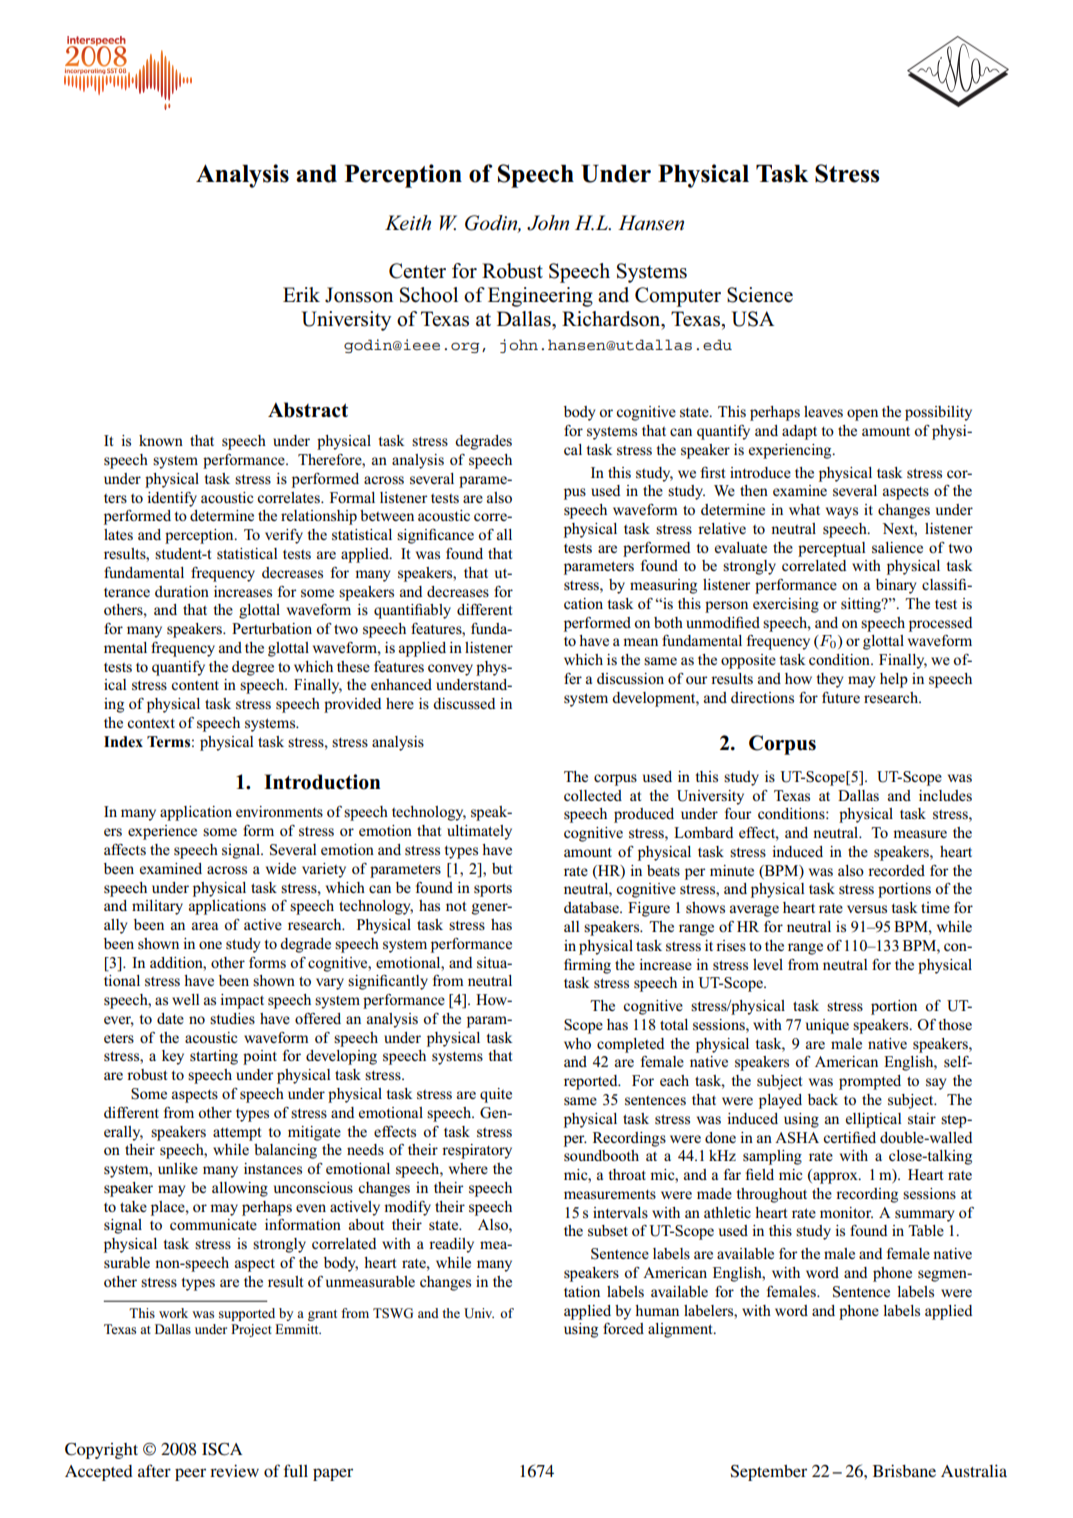  I want to click on respiratory, so click(477, 1151).
